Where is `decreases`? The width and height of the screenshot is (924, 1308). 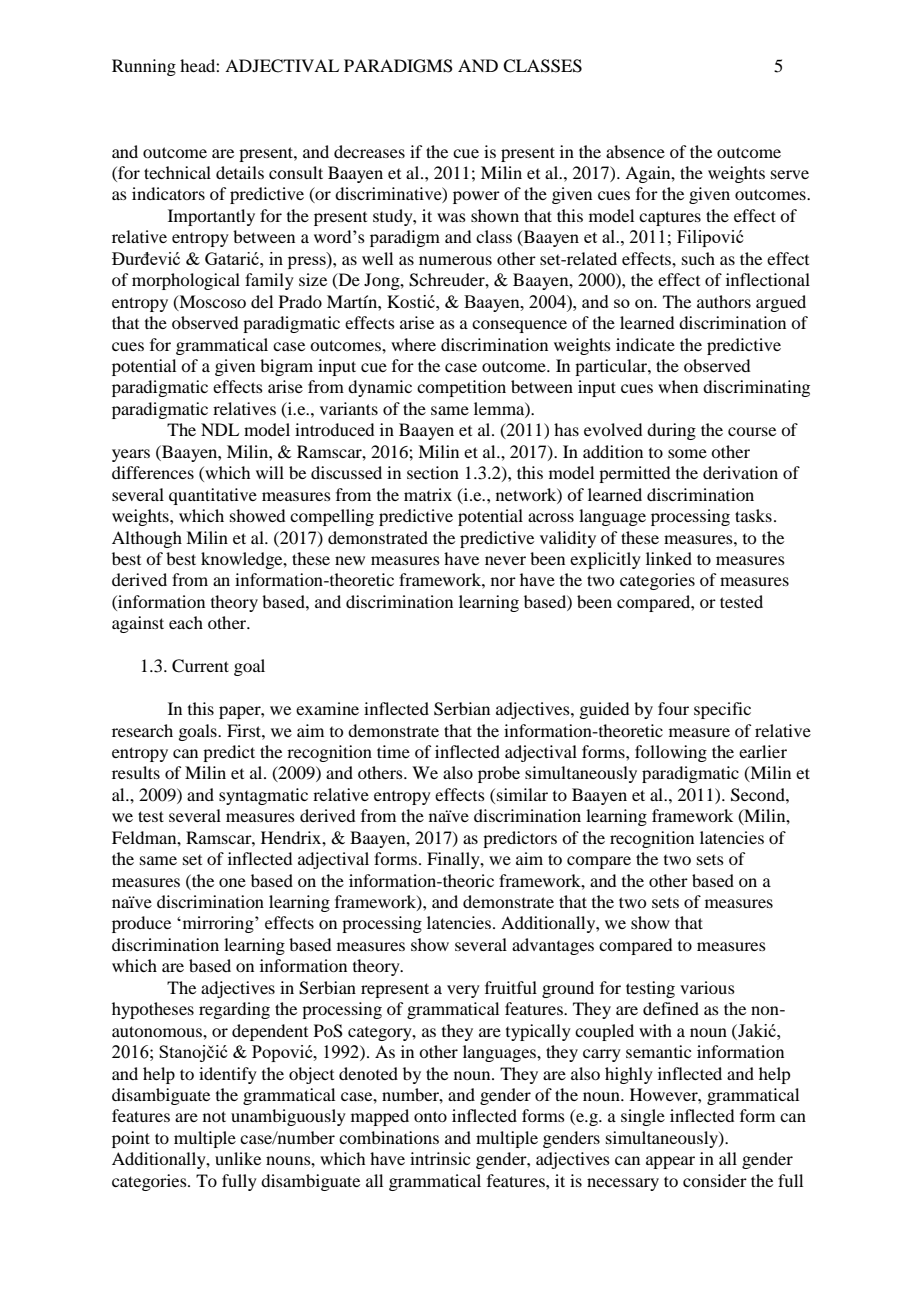 decreases is located at coordinates (369, 151).
